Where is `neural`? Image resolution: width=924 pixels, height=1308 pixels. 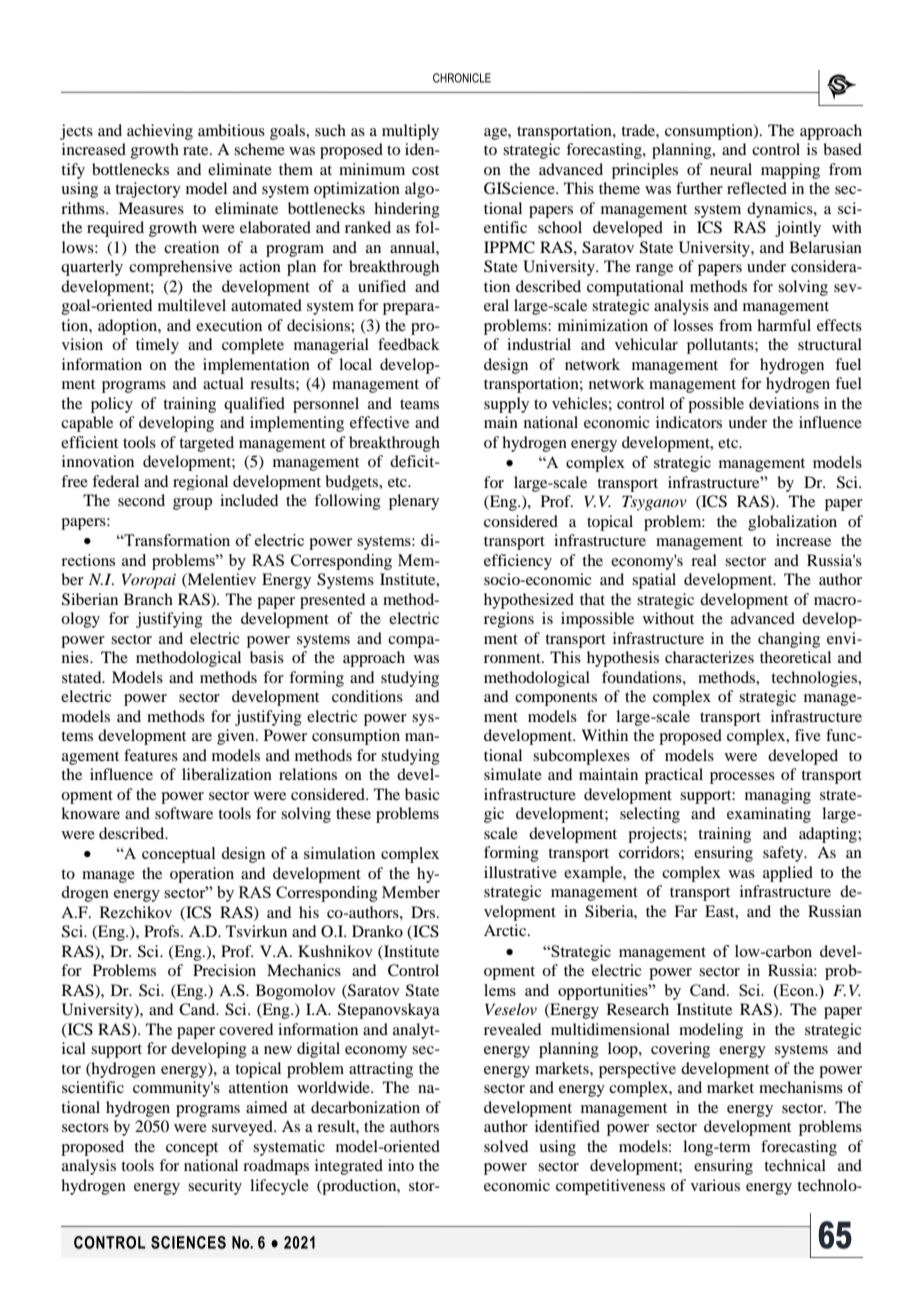
neural is located at coordinates (731, 169).
